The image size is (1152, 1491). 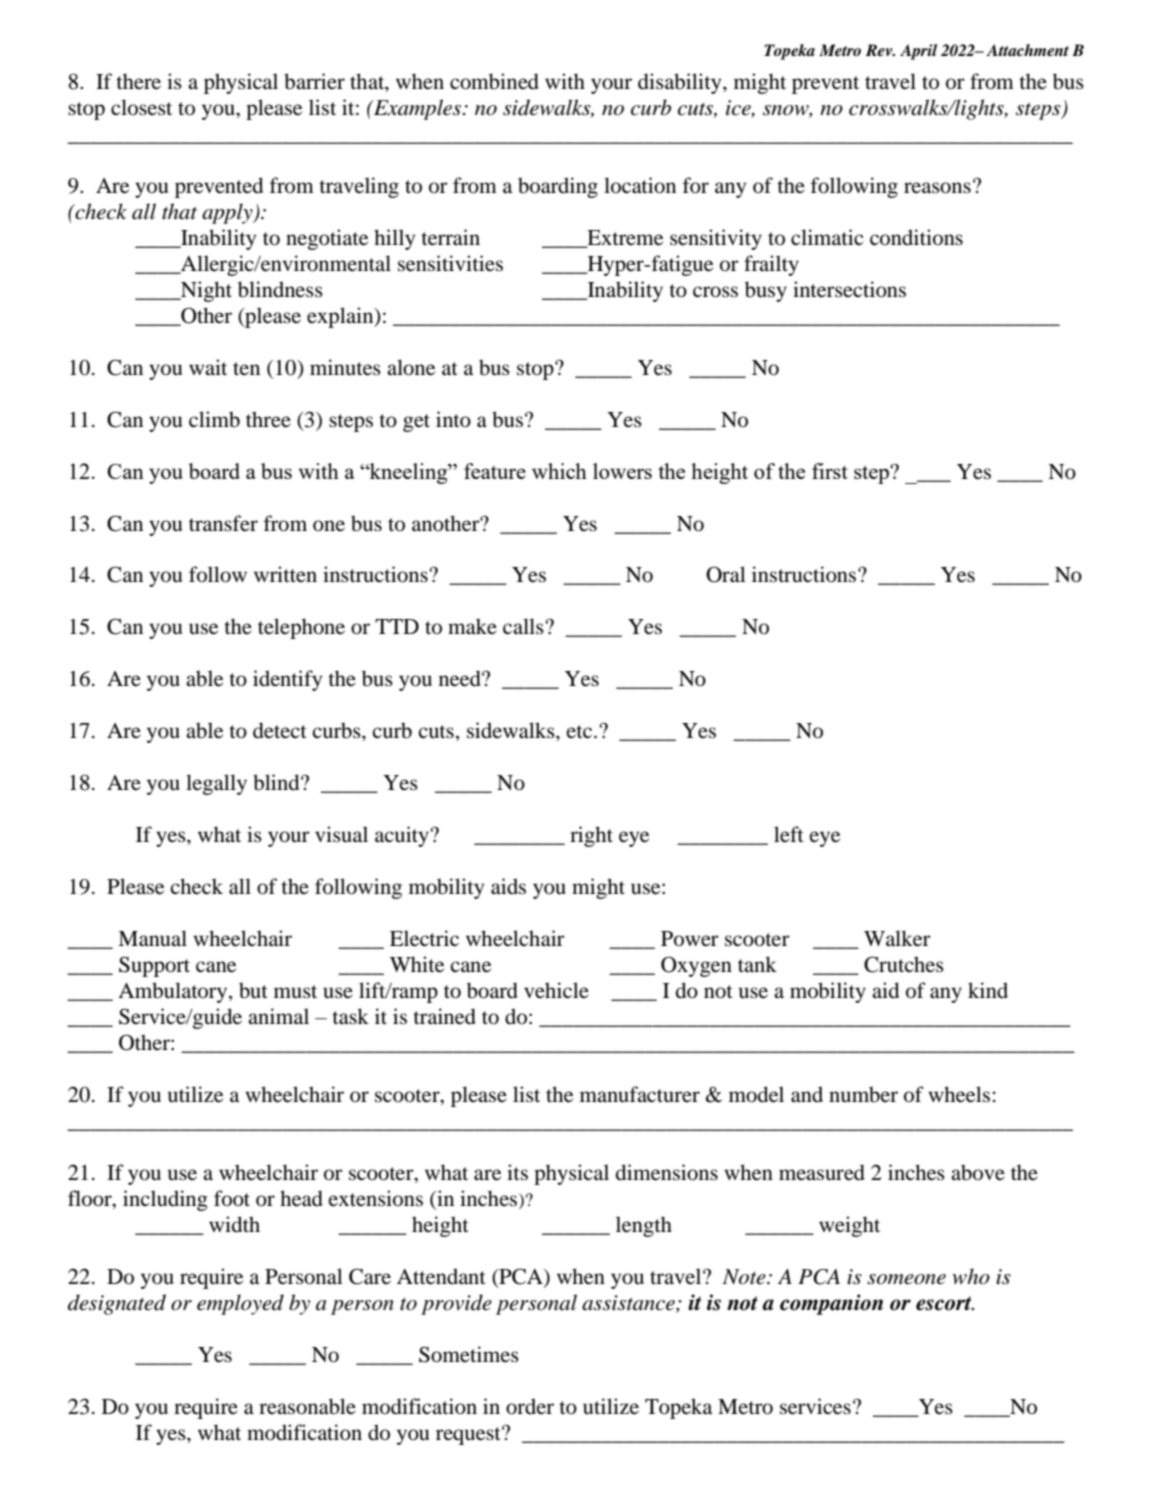 I want to click on detect, so click(x=280, y=730).
